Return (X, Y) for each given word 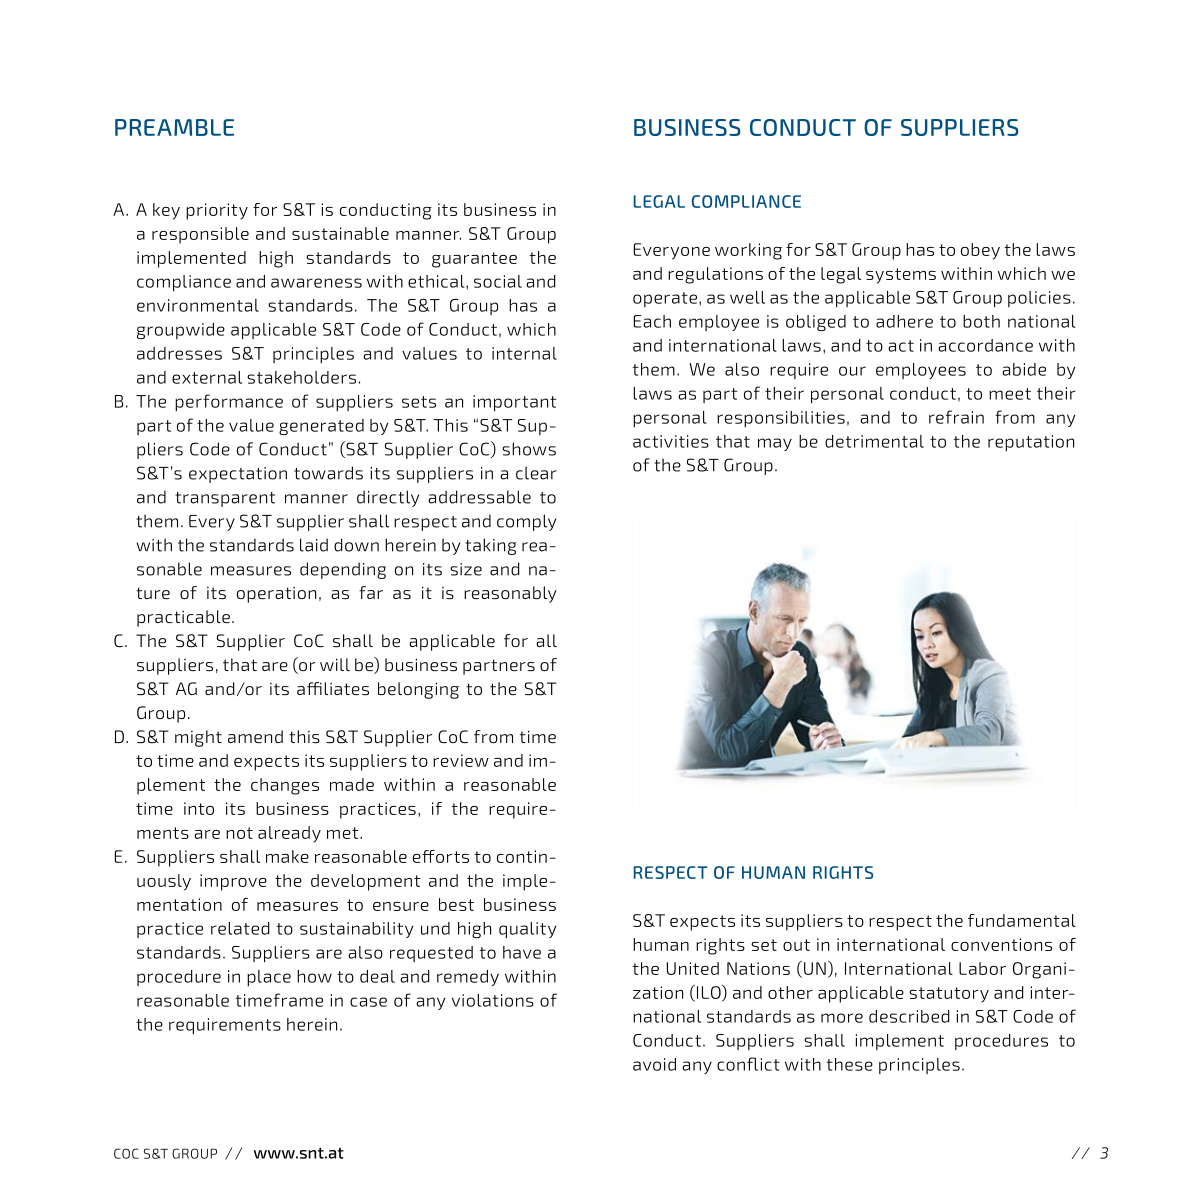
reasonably (510, 594)
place (269, 978)
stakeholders (301, 377)
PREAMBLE (174, 127)
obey (980, 251)
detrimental (874, 441)
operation (276, 594)
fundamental (1022, 920)
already (289, 834)
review (461, 760)
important (514, 403)
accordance (985, 345)
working (748, 251)
